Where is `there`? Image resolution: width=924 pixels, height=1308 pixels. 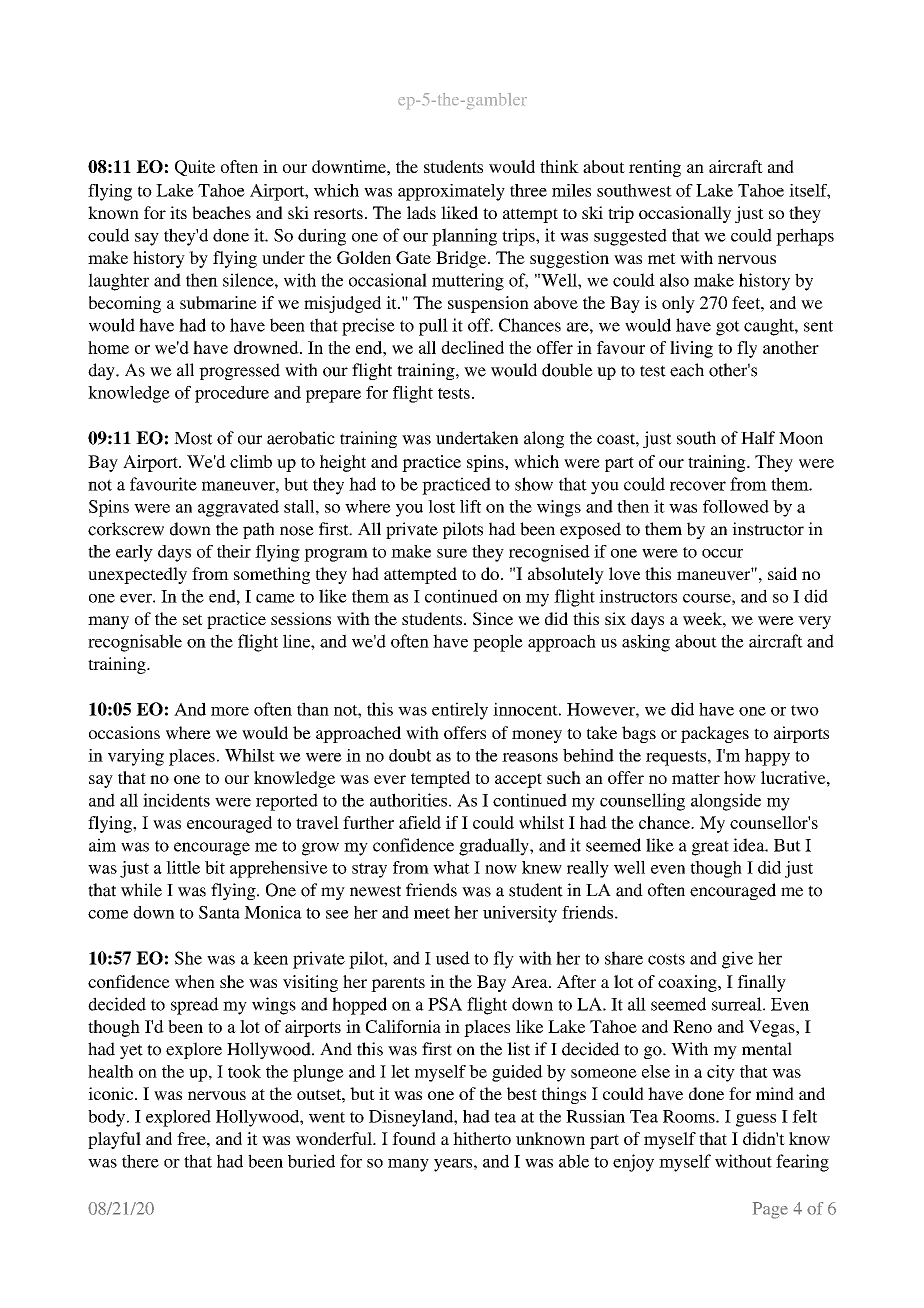
there is located at coordinates (140, 1161).
